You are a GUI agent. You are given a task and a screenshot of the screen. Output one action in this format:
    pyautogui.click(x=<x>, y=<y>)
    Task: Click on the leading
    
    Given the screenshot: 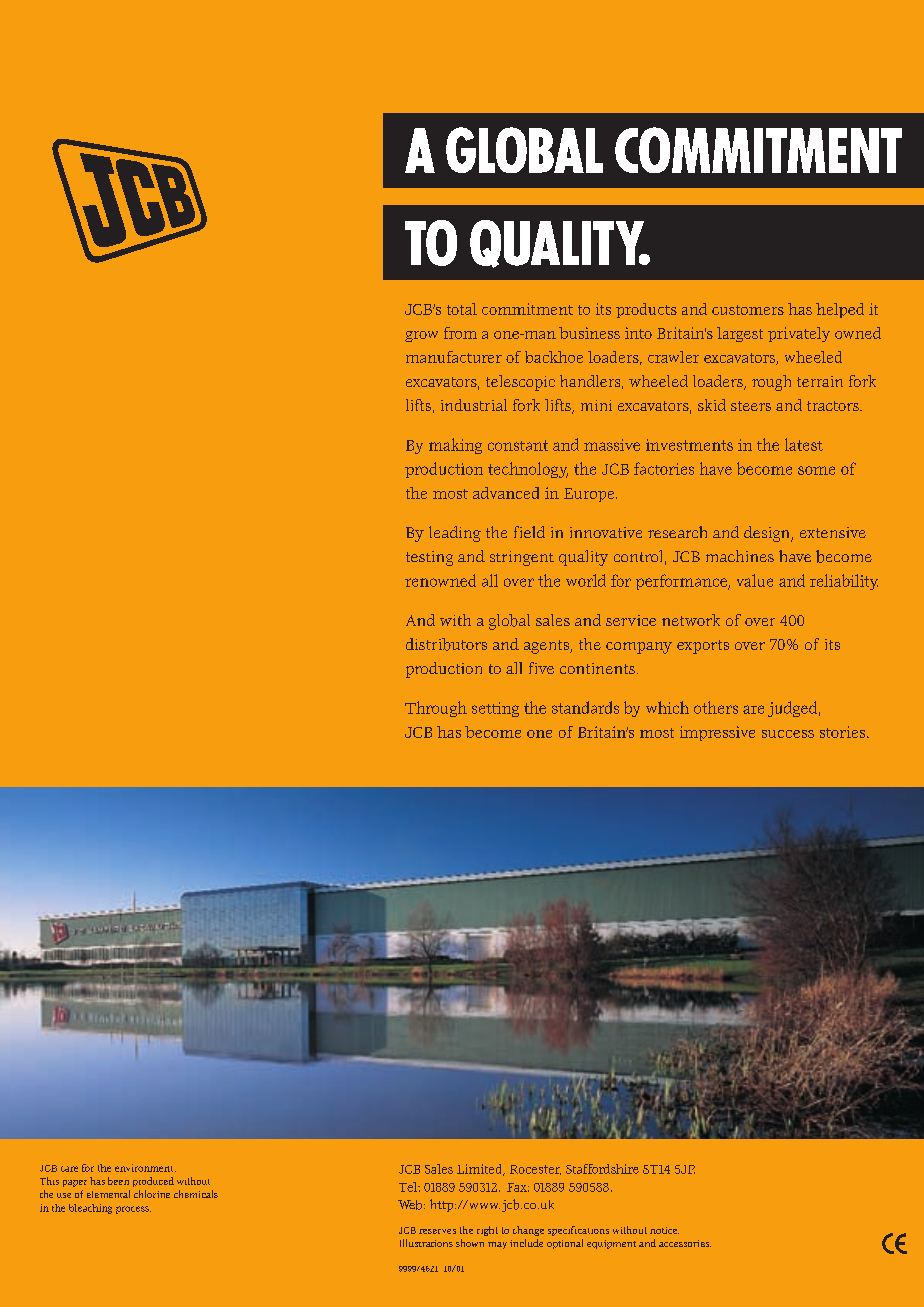 What is the action you would take?
    pyautogui.click(x=455, y=534)
